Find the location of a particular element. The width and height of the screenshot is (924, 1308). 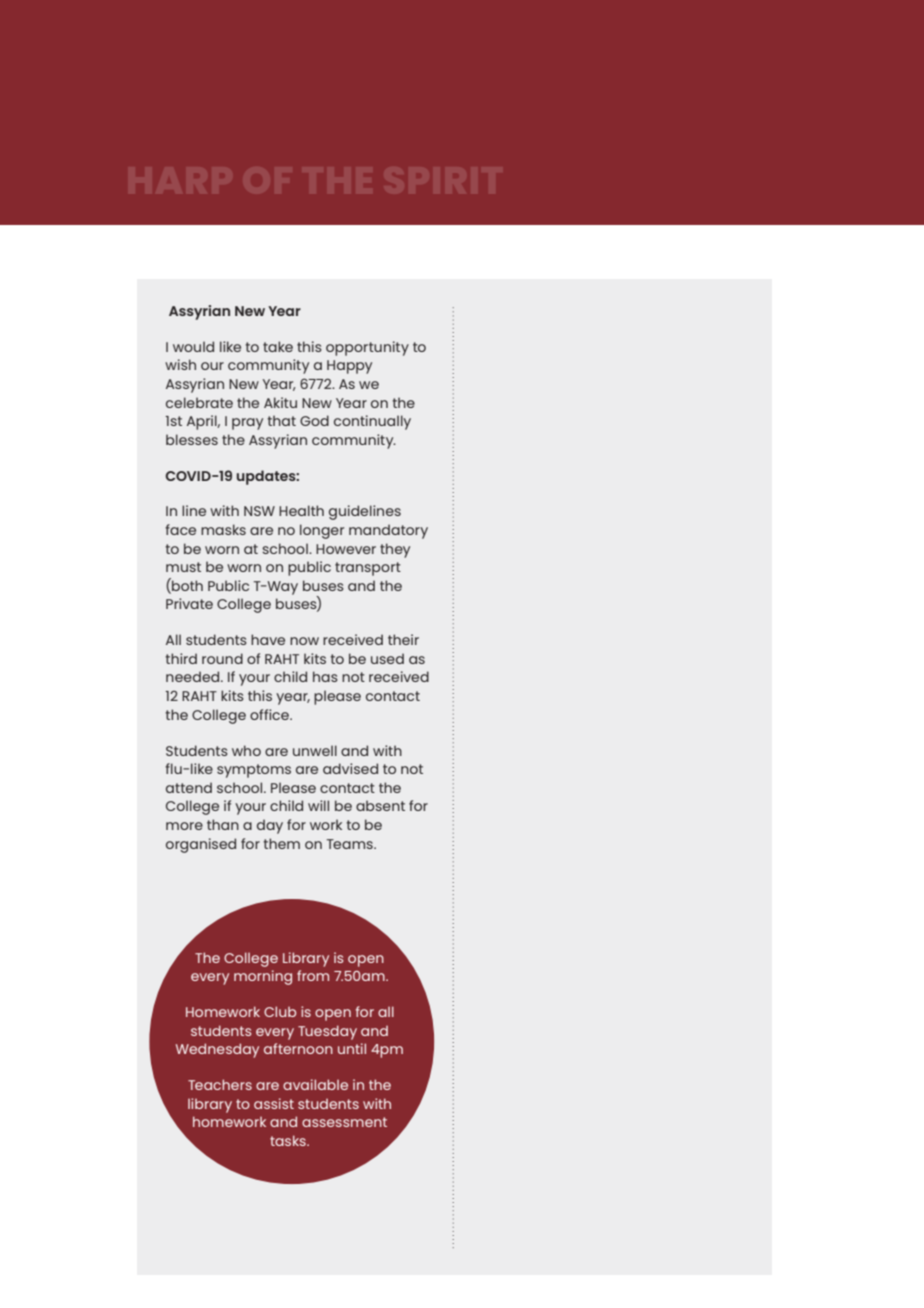

opportunity is located at coordinates (367, 348).
